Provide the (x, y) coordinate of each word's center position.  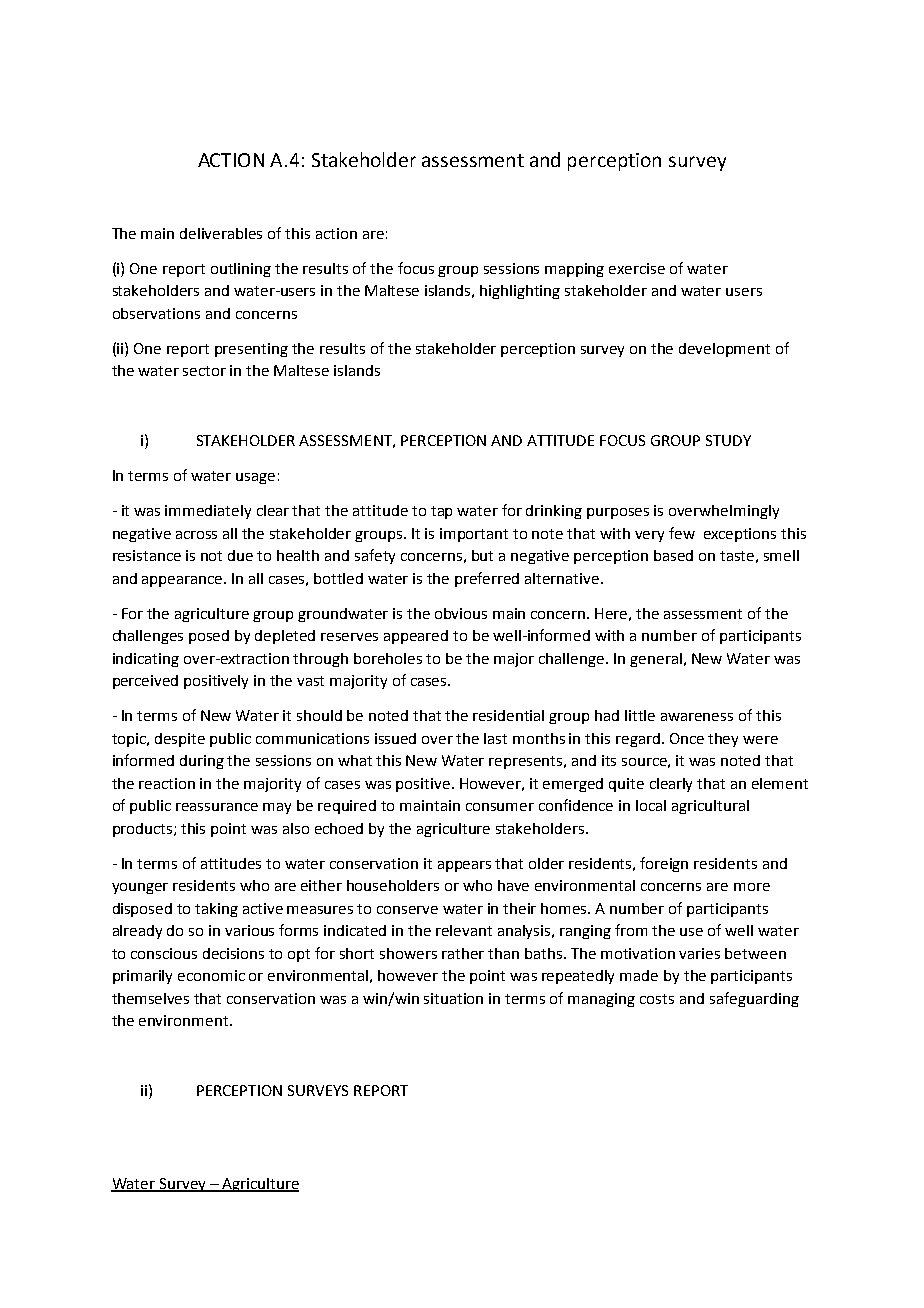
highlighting (520, 292)
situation (453, 998)
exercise (637, 268)
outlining (241, 270)
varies (699, 953)
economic (211, 975)
